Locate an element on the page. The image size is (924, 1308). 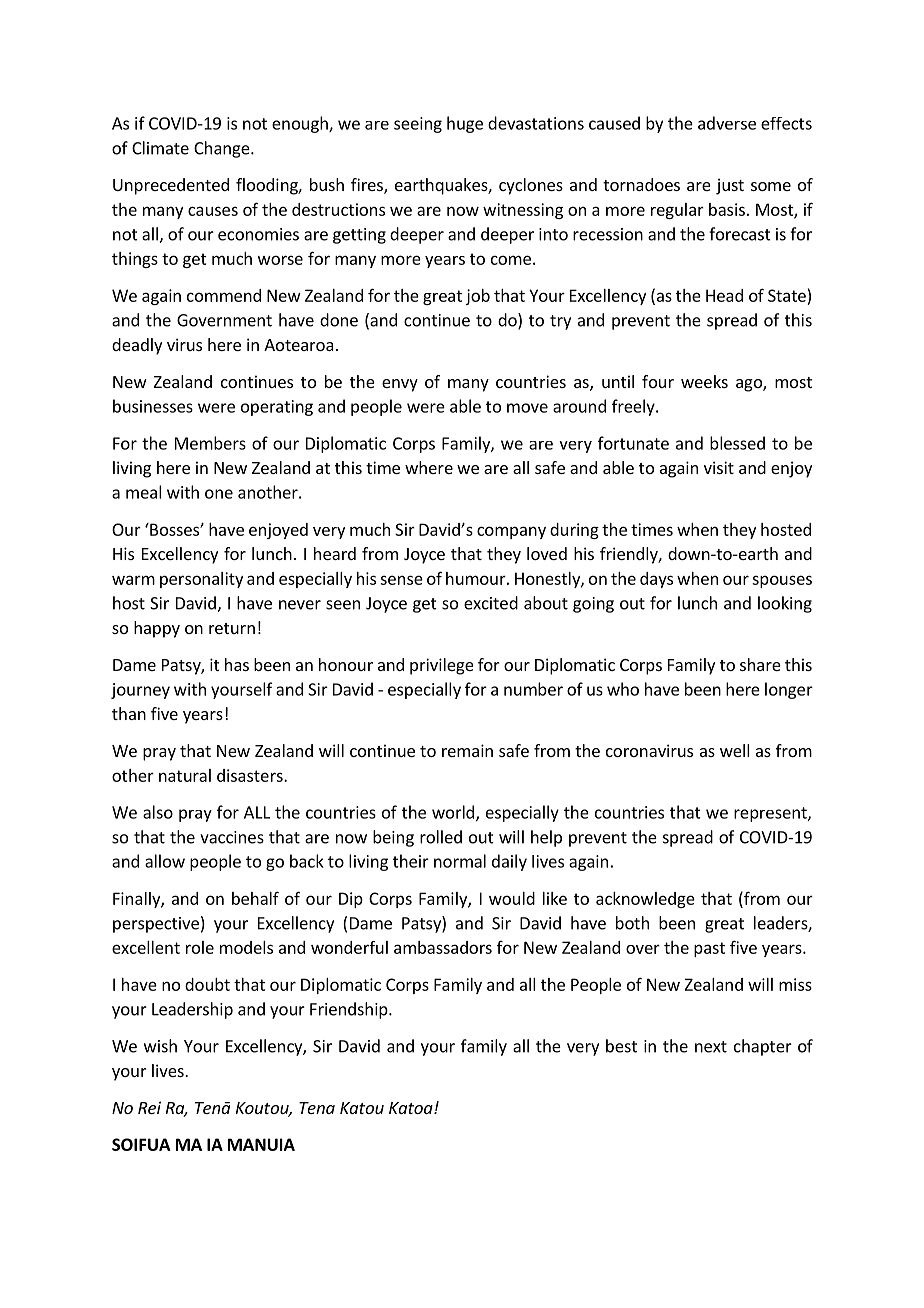
Change is located at coordinates (223, 149).
